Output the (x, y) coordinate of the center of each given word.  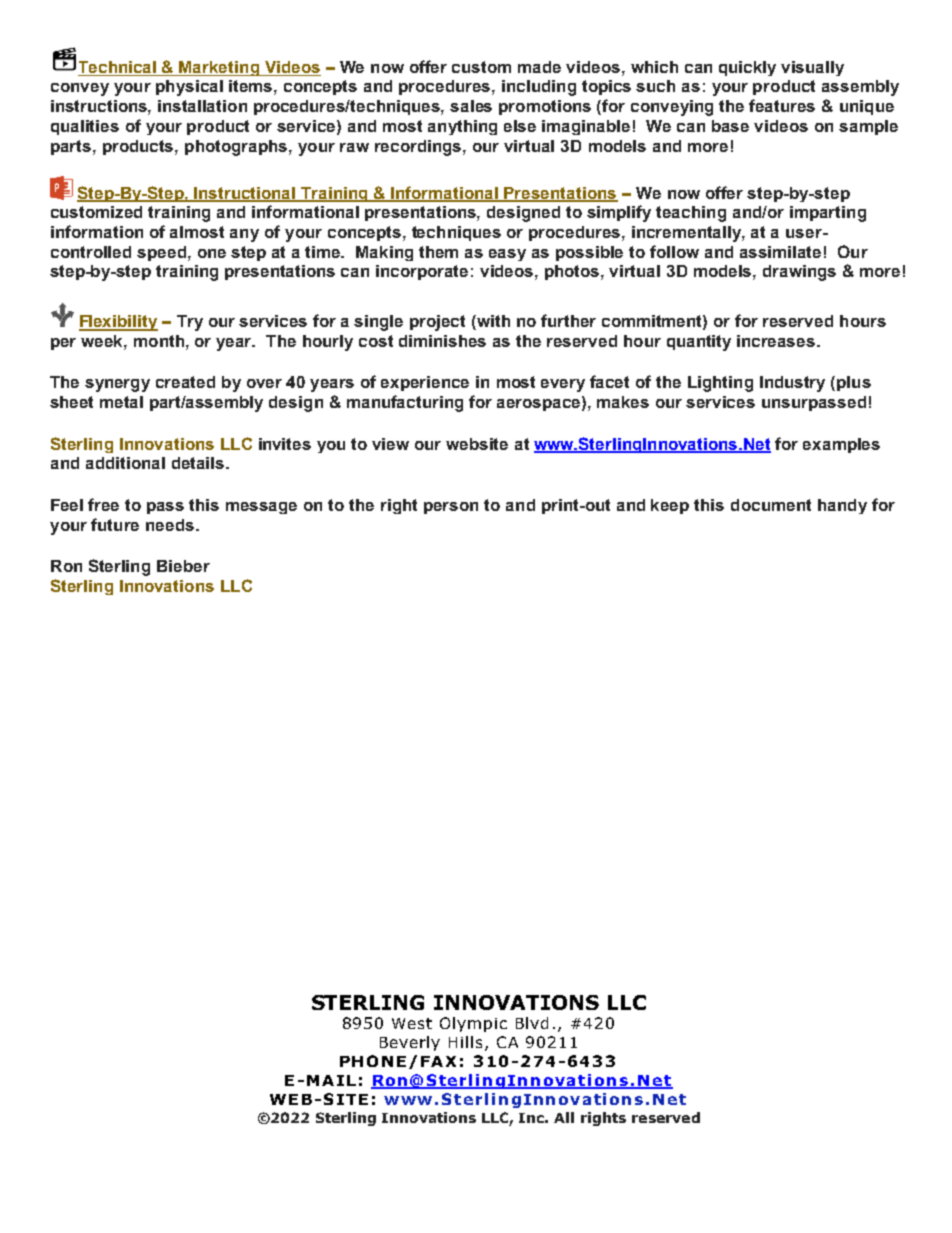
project (437, 323)
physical (189, 88)
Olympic (473, 1024)
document (771, 505)
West (412, 1023)
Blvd (532, 1023)
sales (471, 106)
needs (170, 525)
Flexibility (118, 323)
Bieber (183, 566)
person (451, 508)
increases (777, 341)
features (782, 105)
